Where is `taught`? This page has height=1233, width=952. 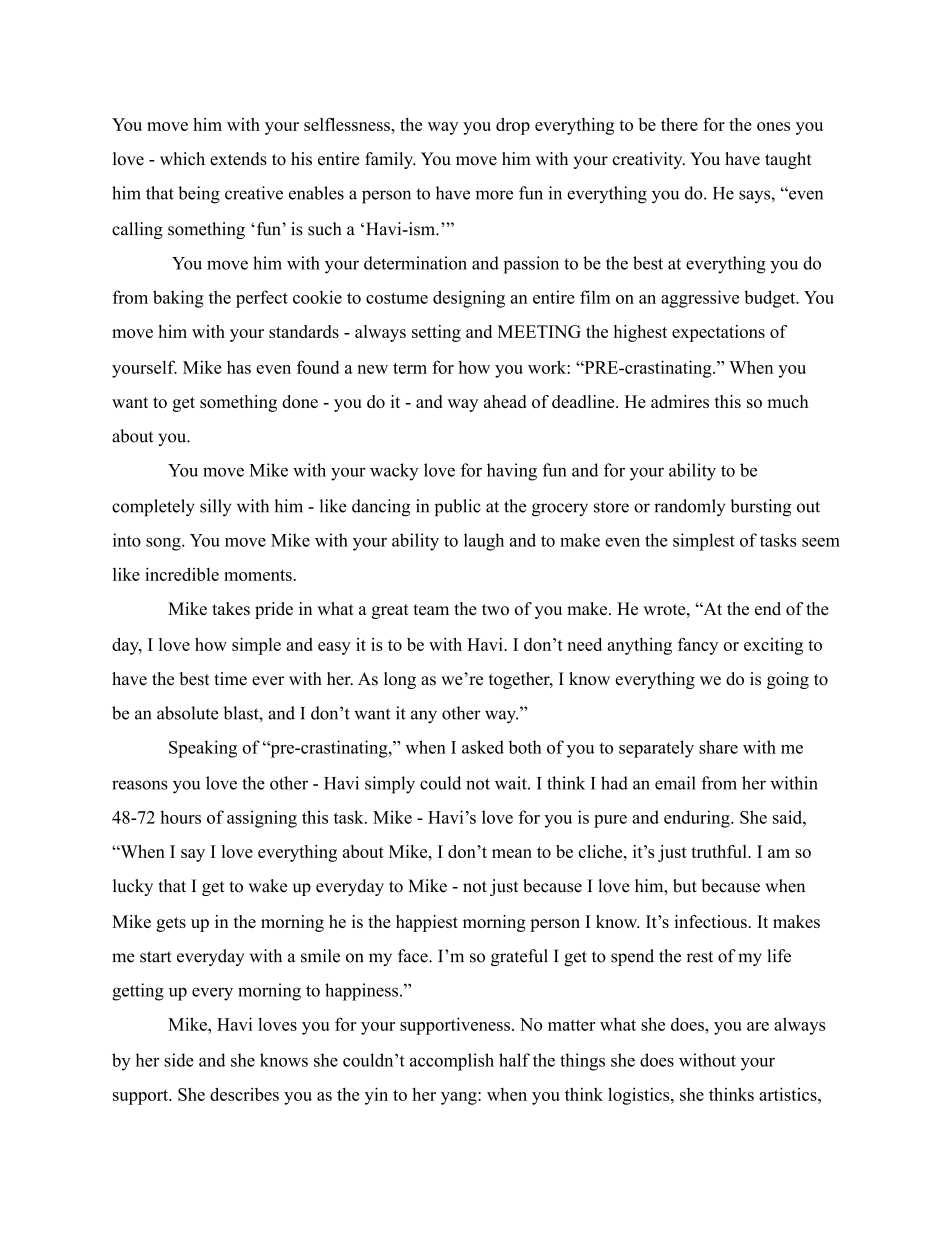 taught is located at coordinates (788, 160).
